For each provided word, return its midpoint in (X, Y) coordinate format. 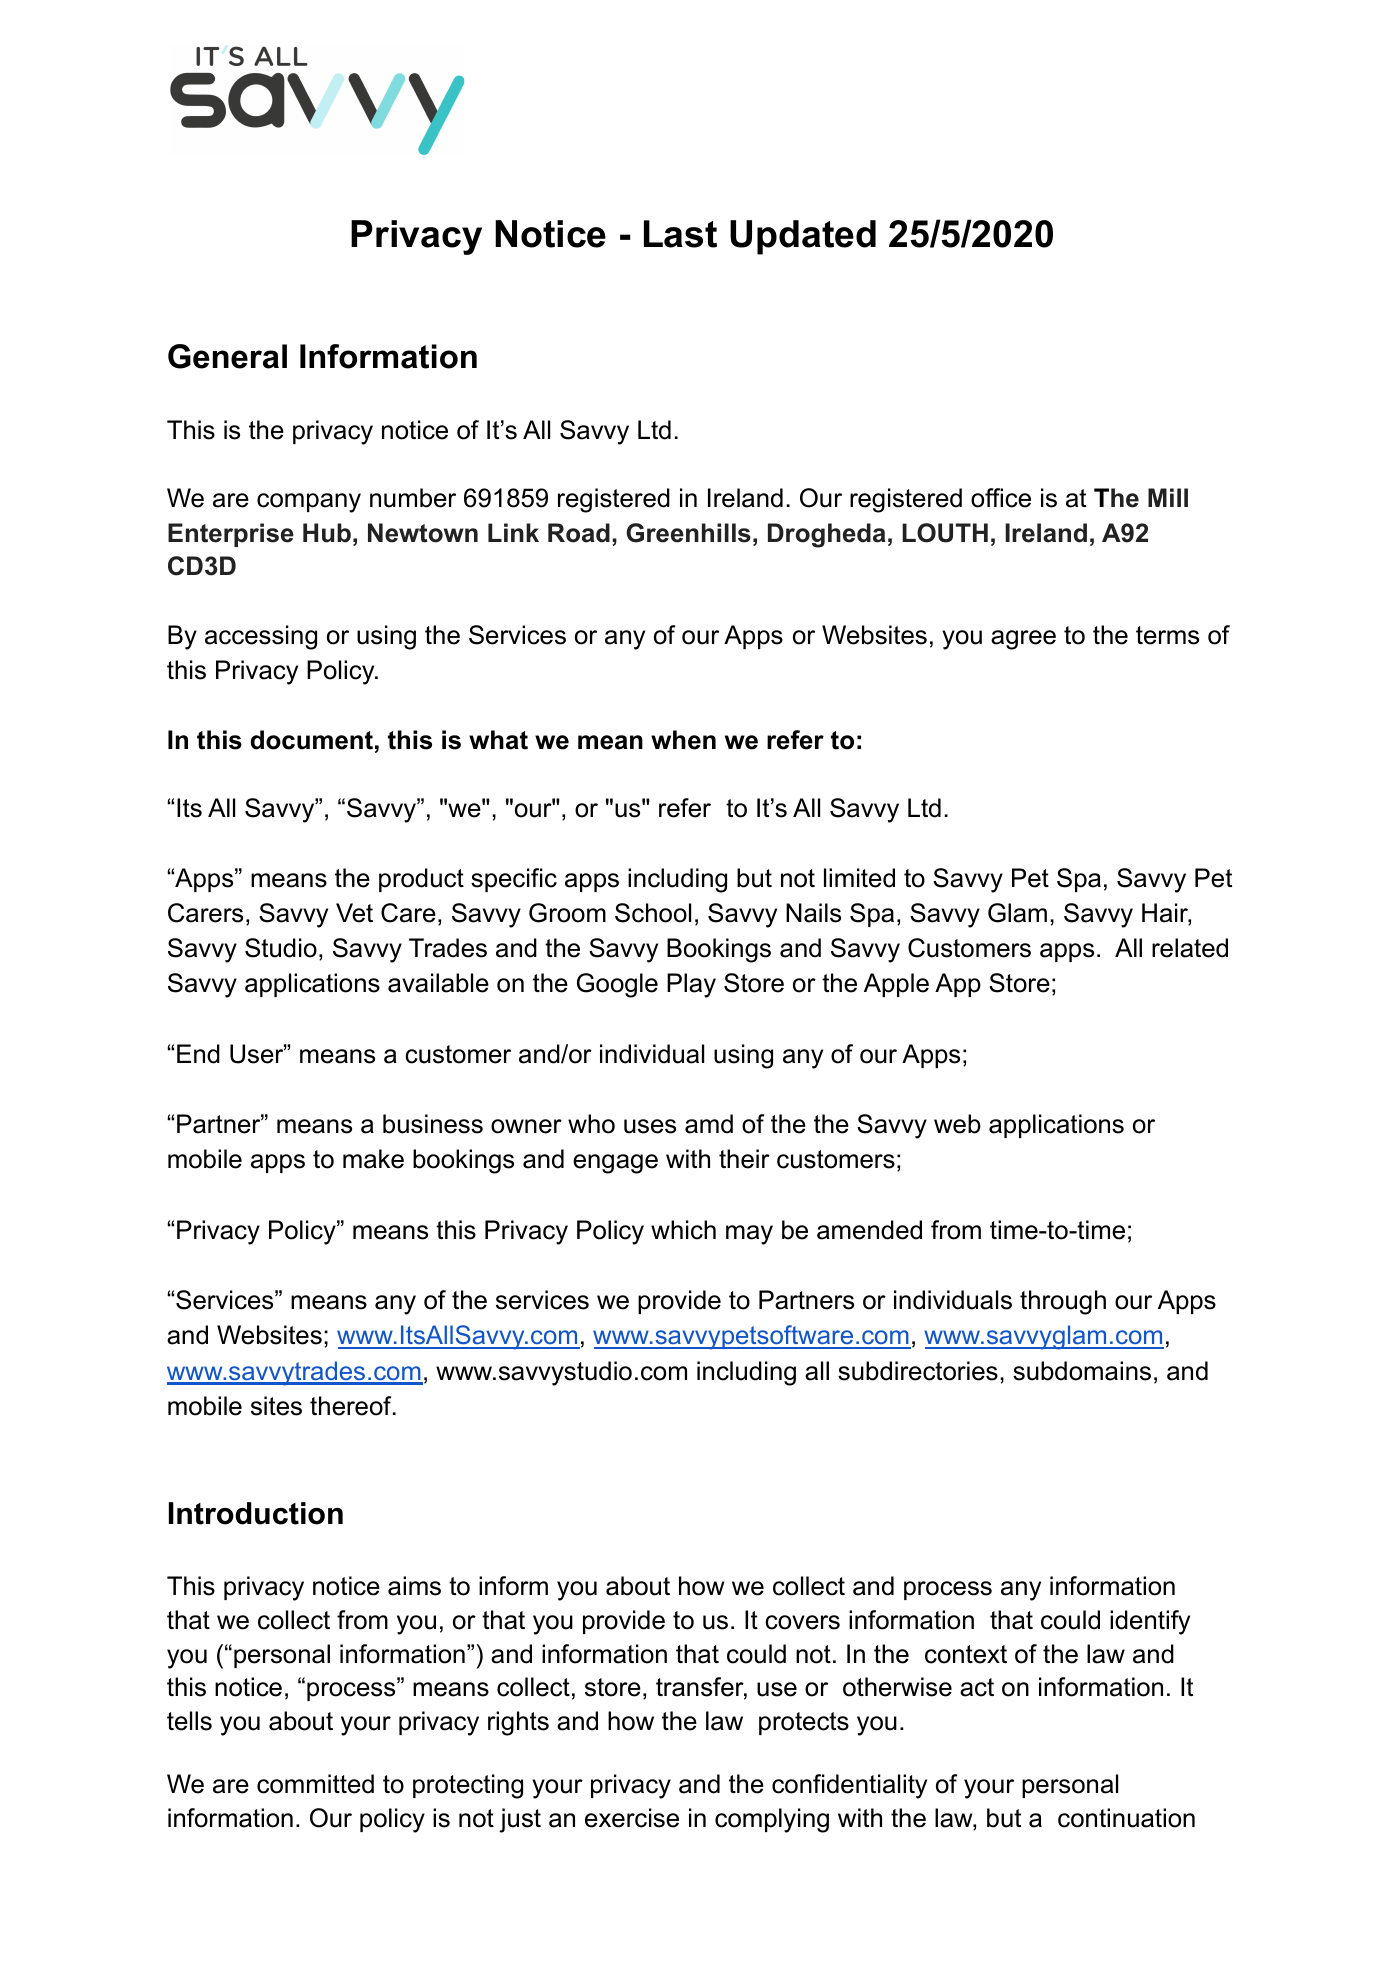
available (438, 983)
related (1190, 948)
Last (680, 234)
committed (315, 1784)
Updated (803, 237)
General (227, 356)
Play (691, 985)
